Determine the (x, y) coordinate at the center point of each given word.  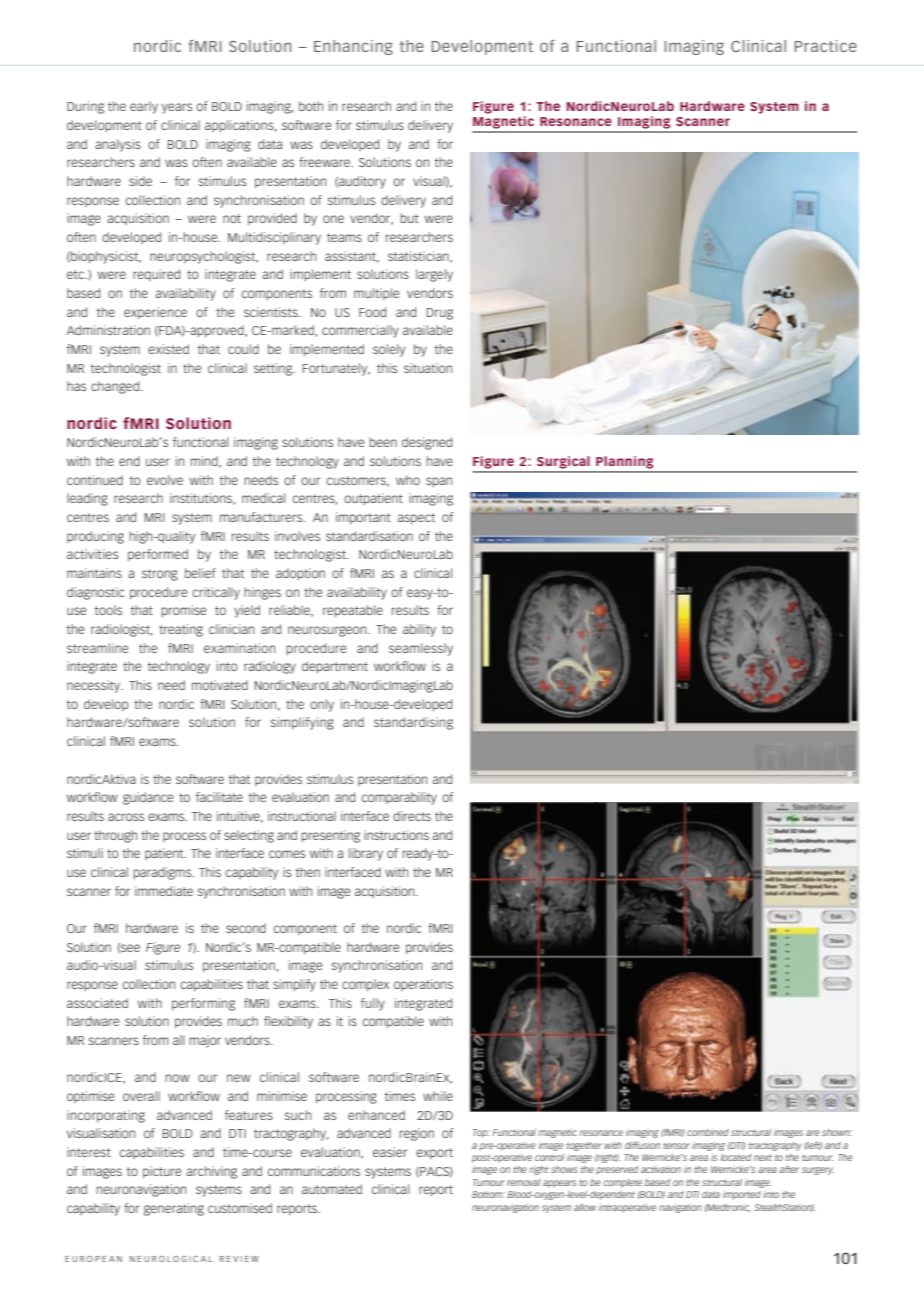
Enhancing (353, 47)
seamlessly (421, 649)
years (177, 108)
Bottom (488, 1194)
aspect (416, 519)
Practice (826, 46)
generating (174, 1209)
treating (181, 630)
